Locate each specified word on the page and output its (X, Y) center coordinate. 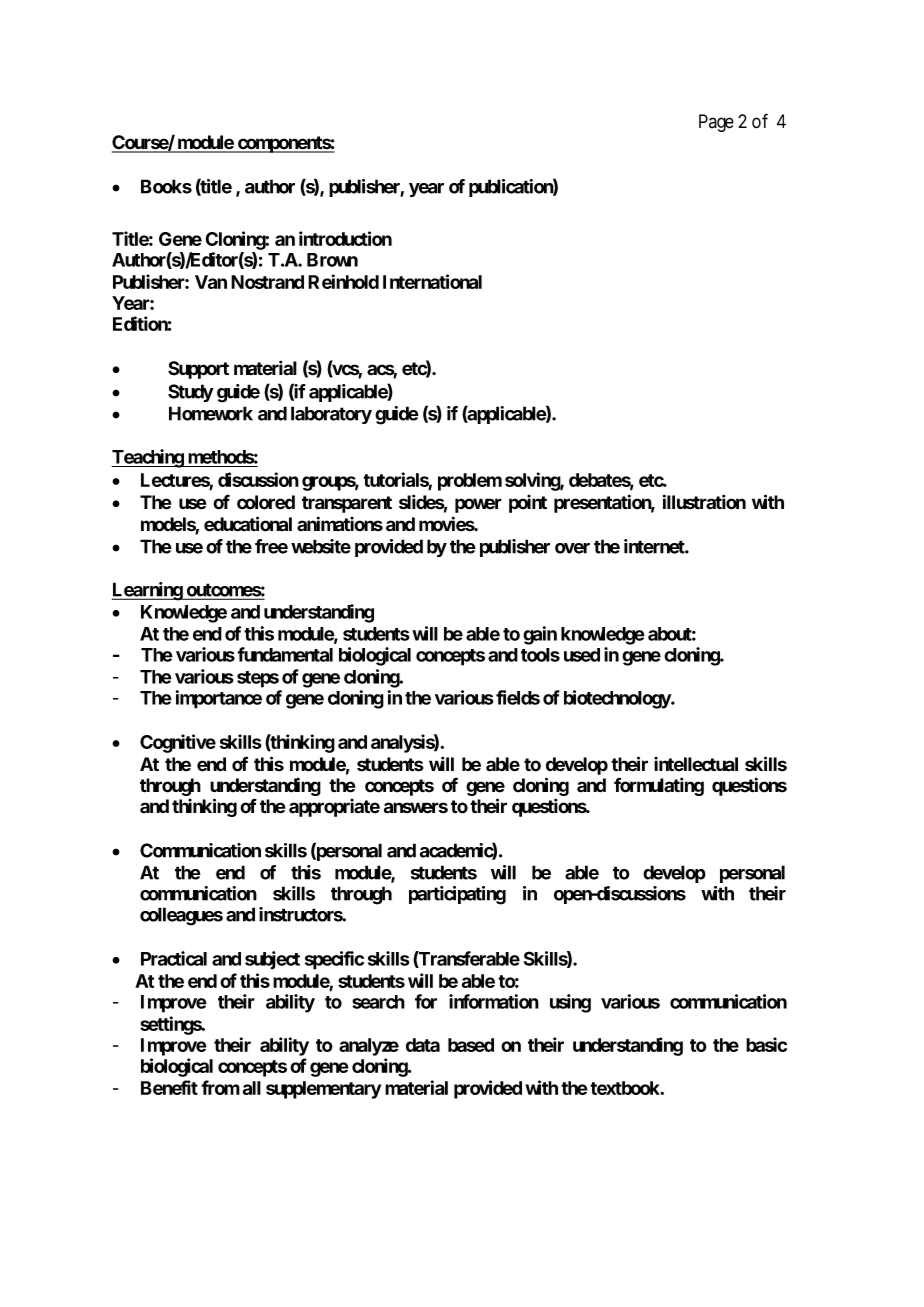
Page (716, 123)
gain (540, 635)
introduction (345, 238)
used (582, 655)
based (471, 1045)
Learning (148, 591)
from (220, 1087)
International (432, 281)
